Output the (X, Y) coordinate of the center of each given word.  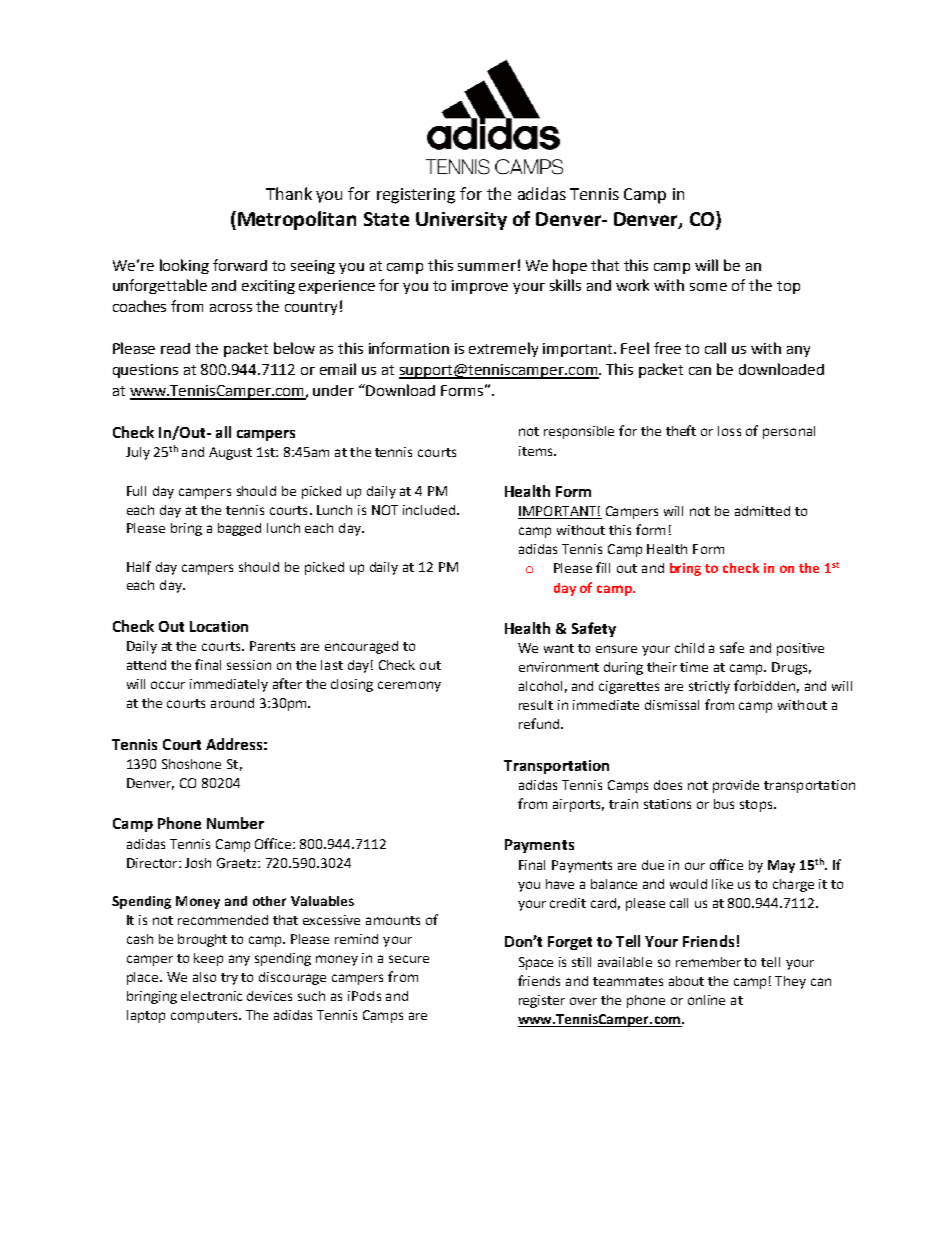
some (708, 287)
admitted (762, 511)
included (429, 510)
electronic (211, 996)
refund (540, 723)
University (461, 221)
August (230, 453)
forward (240, 265)
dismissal (672, 705)
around (232, 703)
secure (409, 959)
